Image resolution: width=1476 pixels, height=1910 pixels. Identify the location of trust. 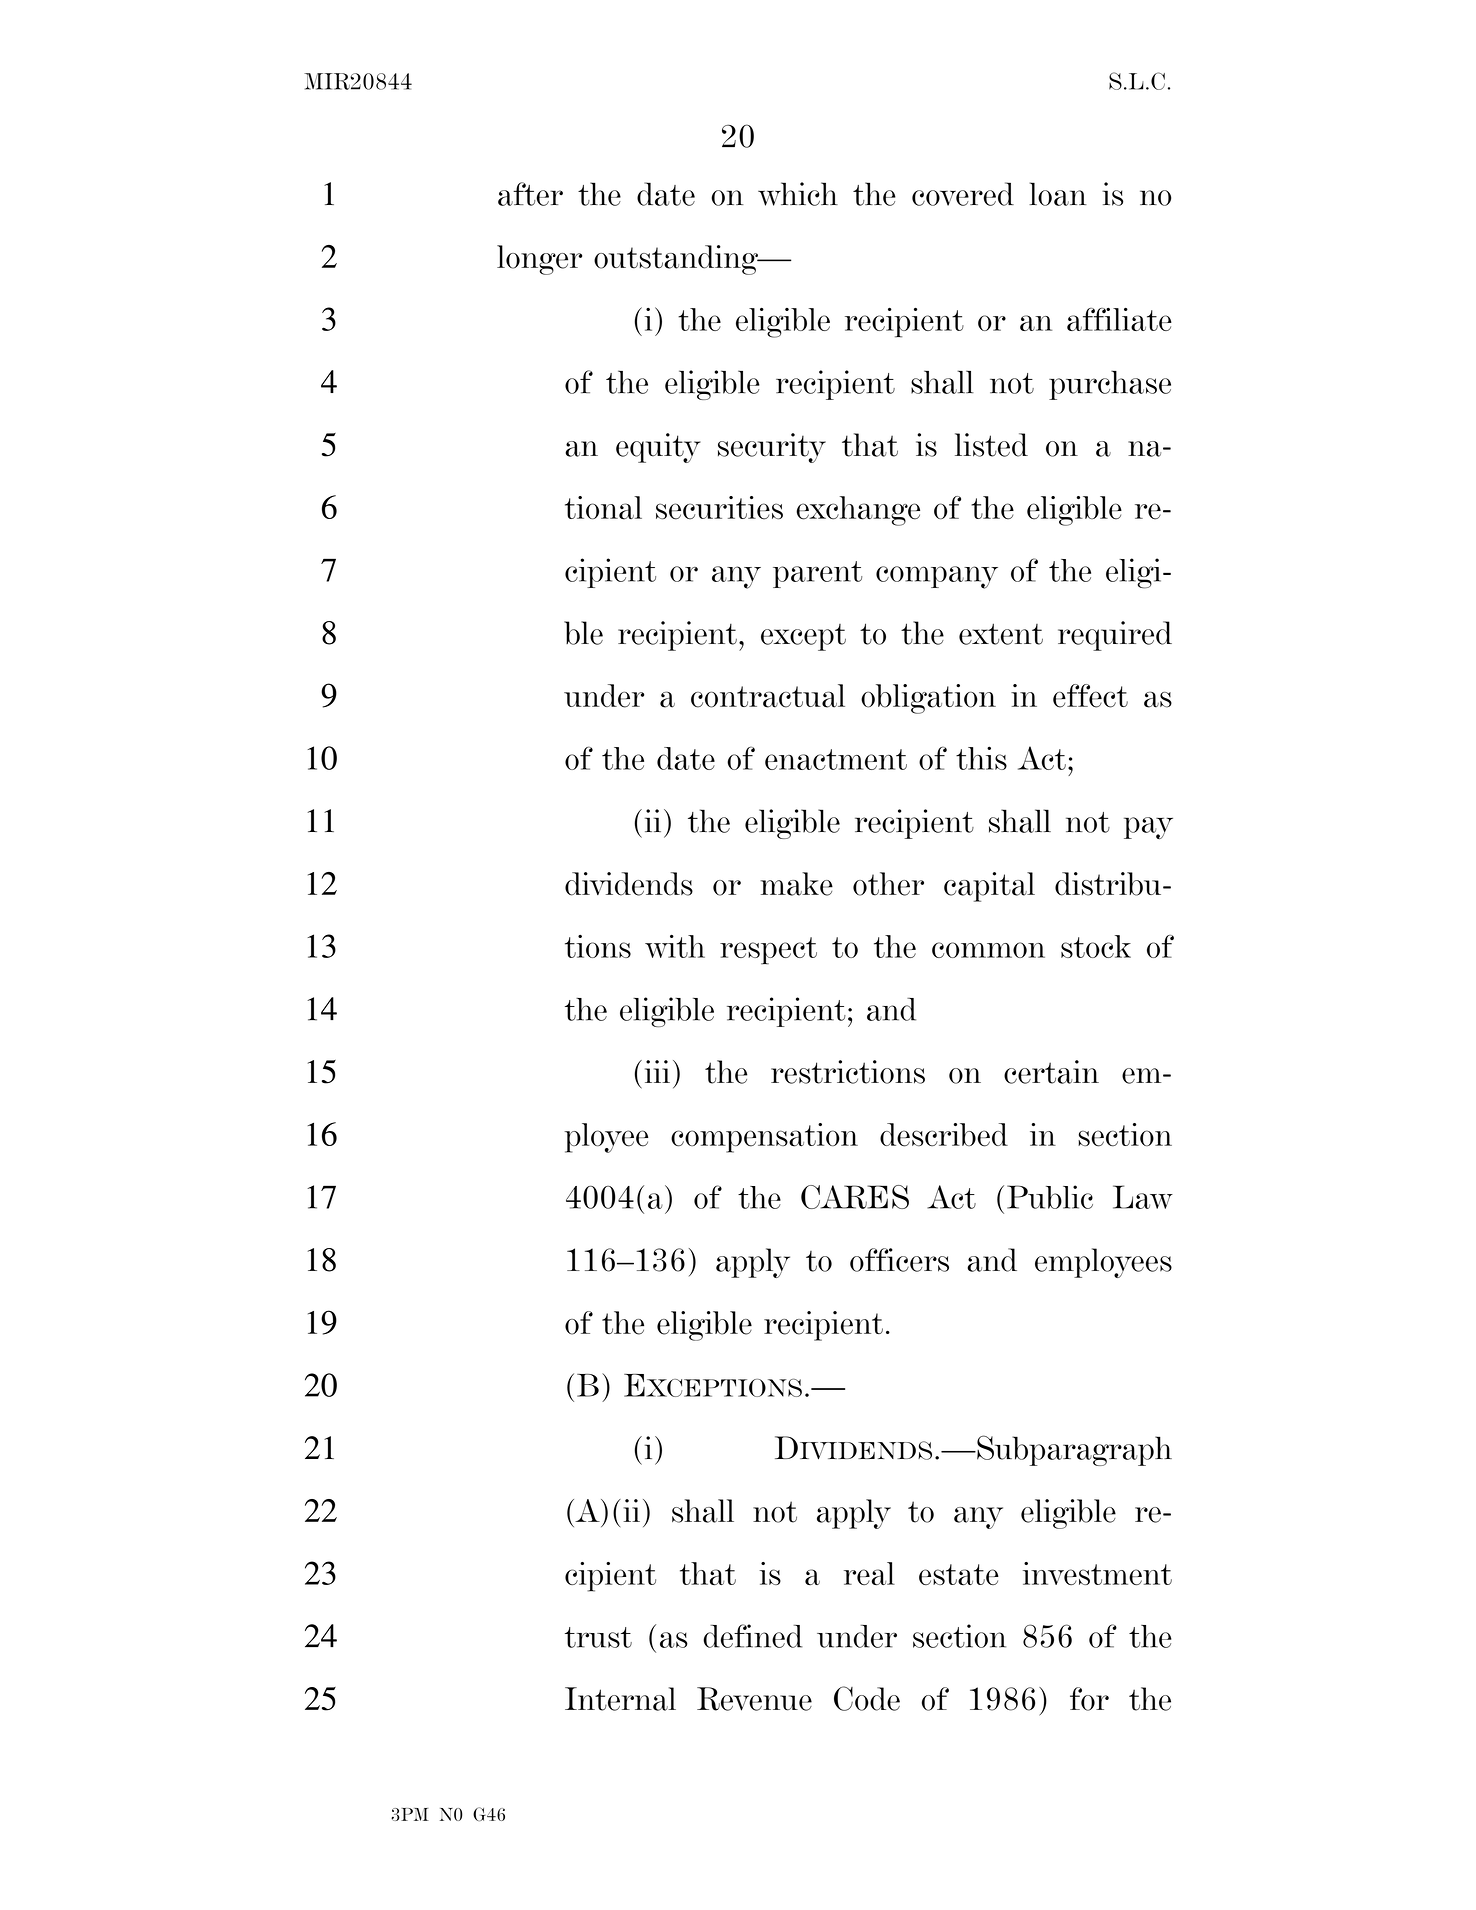
(598, 1637).
